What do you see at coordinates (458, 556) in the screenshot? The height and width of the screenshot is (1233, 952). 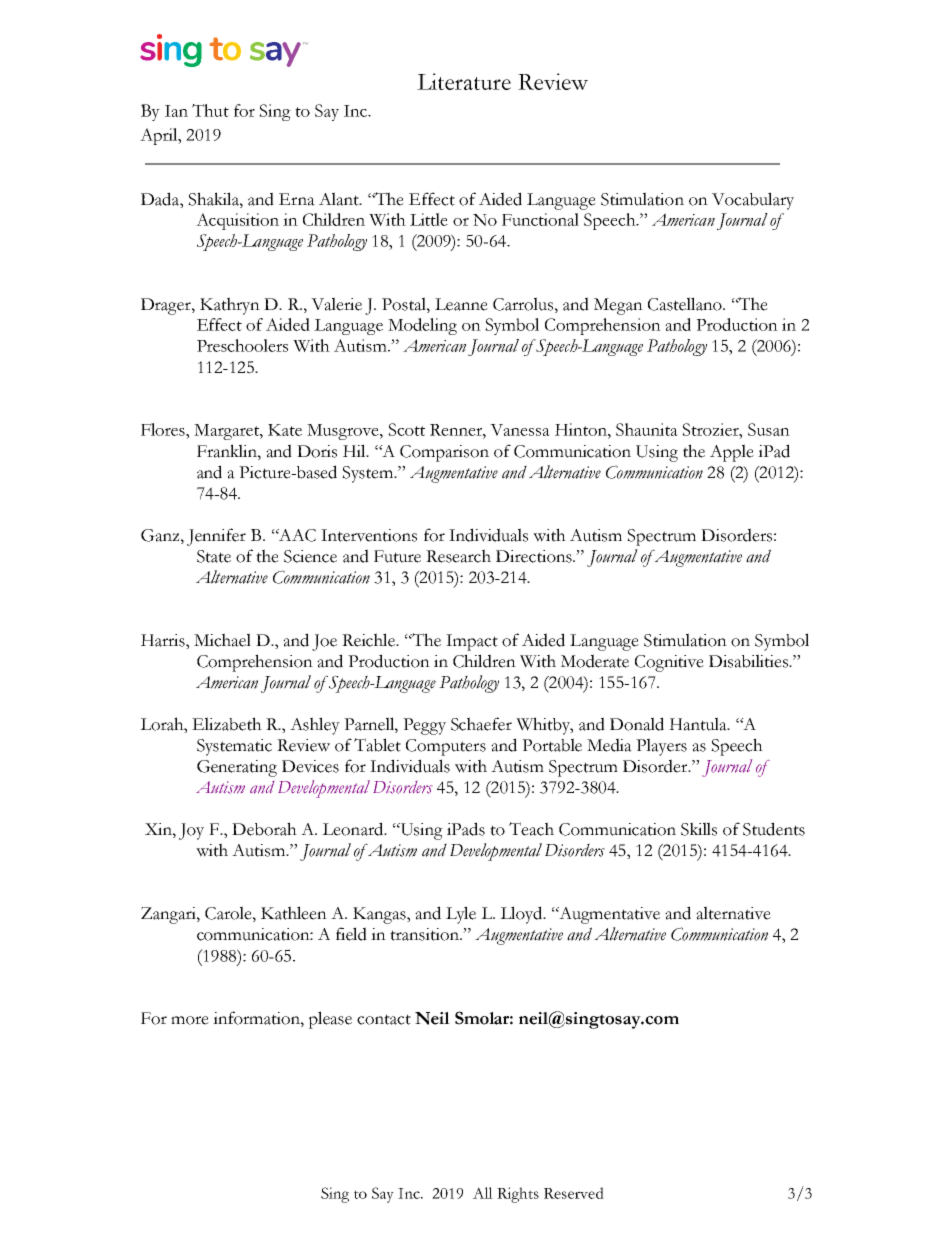 I see `Research` at bounding box center [458, 556].
